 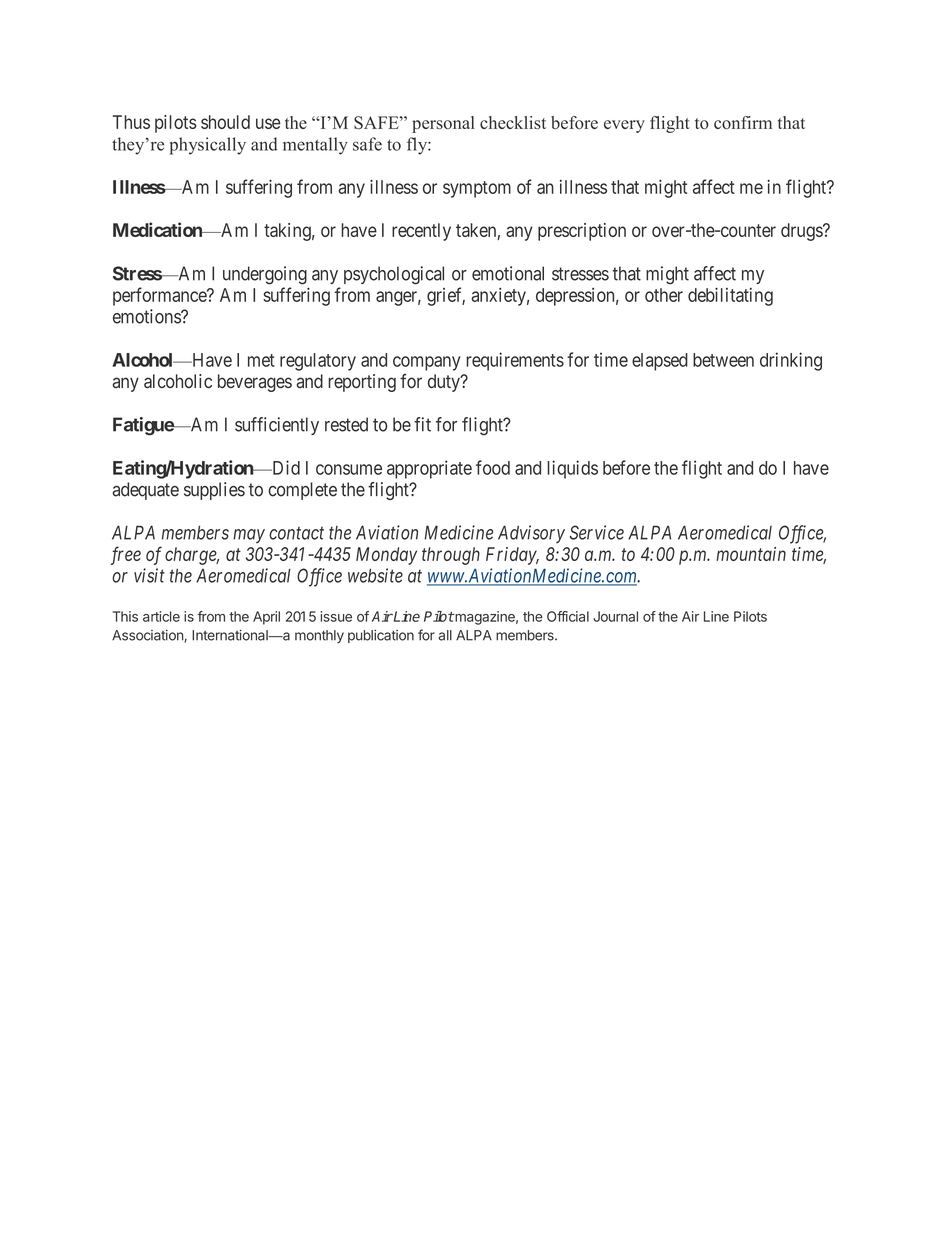 What do you see at coordinates (446, 296) in the image?
I see `grief` at bounding box center [446, 296].
